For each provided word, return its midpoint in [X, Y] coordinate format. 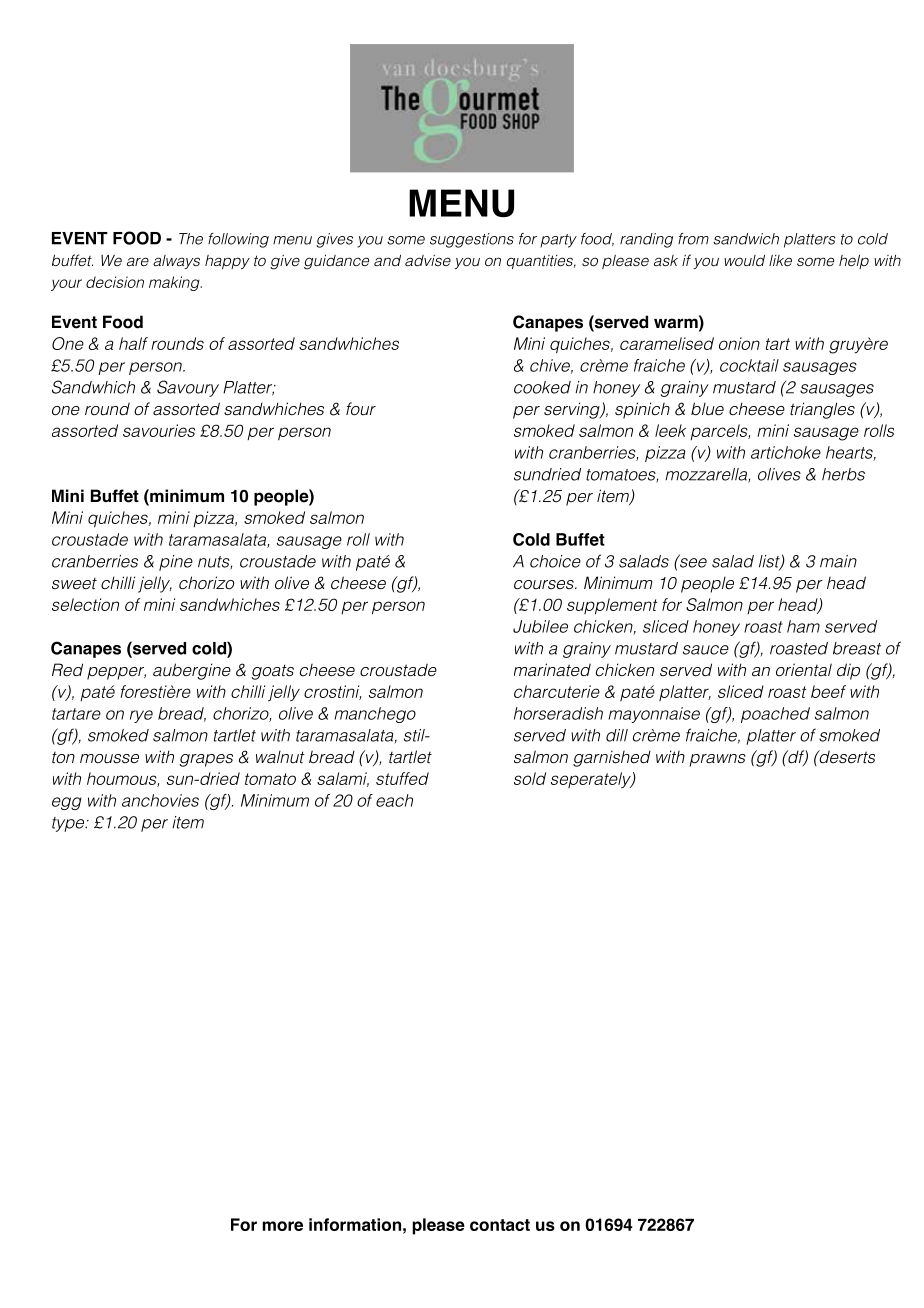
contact [500, 1225]
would [744, 260]
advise [428, 260]
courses [545, 585]
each [394, 800]
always [176, 262]
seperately [592, 780]
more [283, 1226]
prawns [718, 760]
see [692, 562]
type [69, 824]
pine [176, 563]
